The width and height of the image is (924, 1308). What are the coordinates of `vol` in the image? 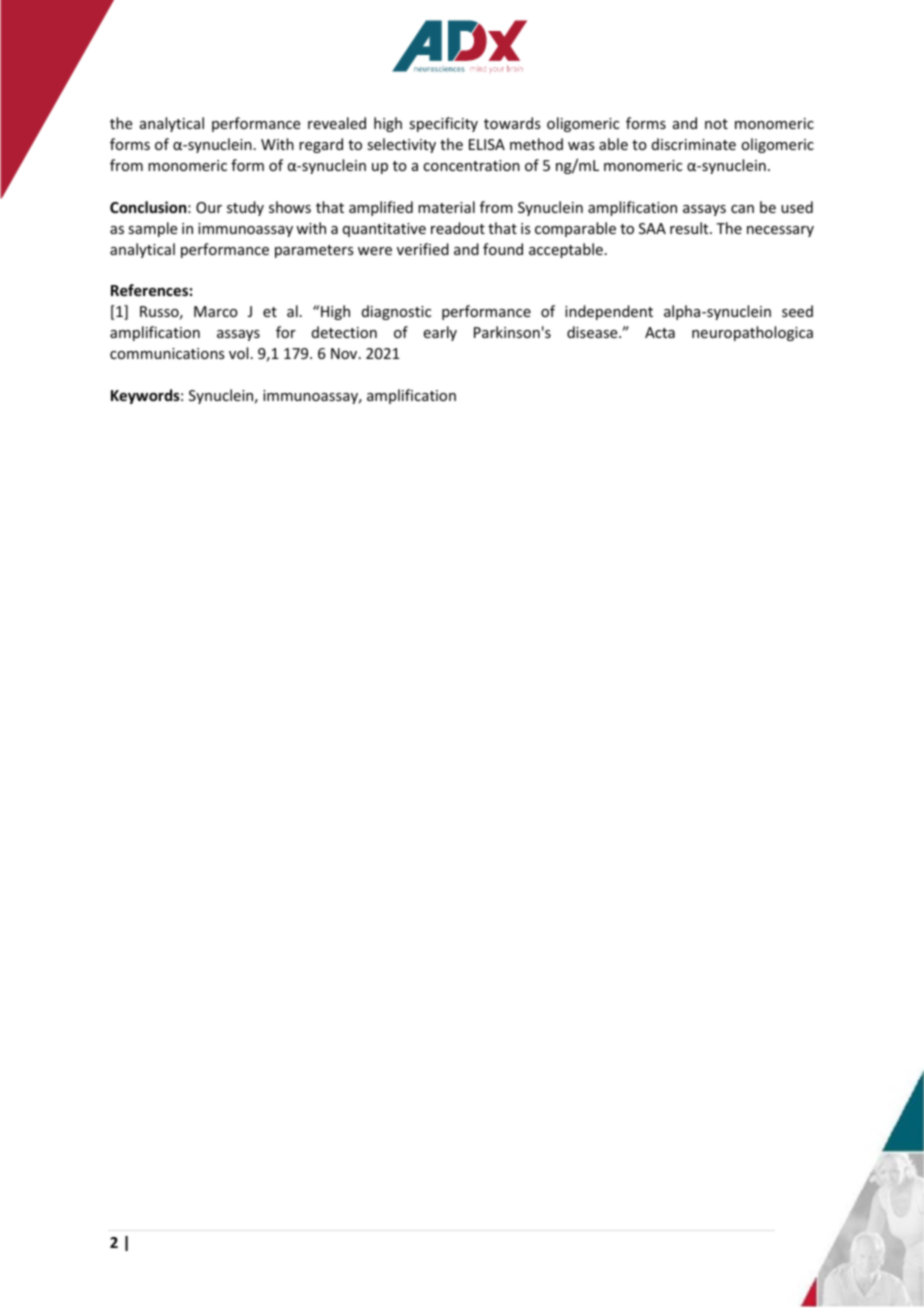 It's located at (238, 353).
